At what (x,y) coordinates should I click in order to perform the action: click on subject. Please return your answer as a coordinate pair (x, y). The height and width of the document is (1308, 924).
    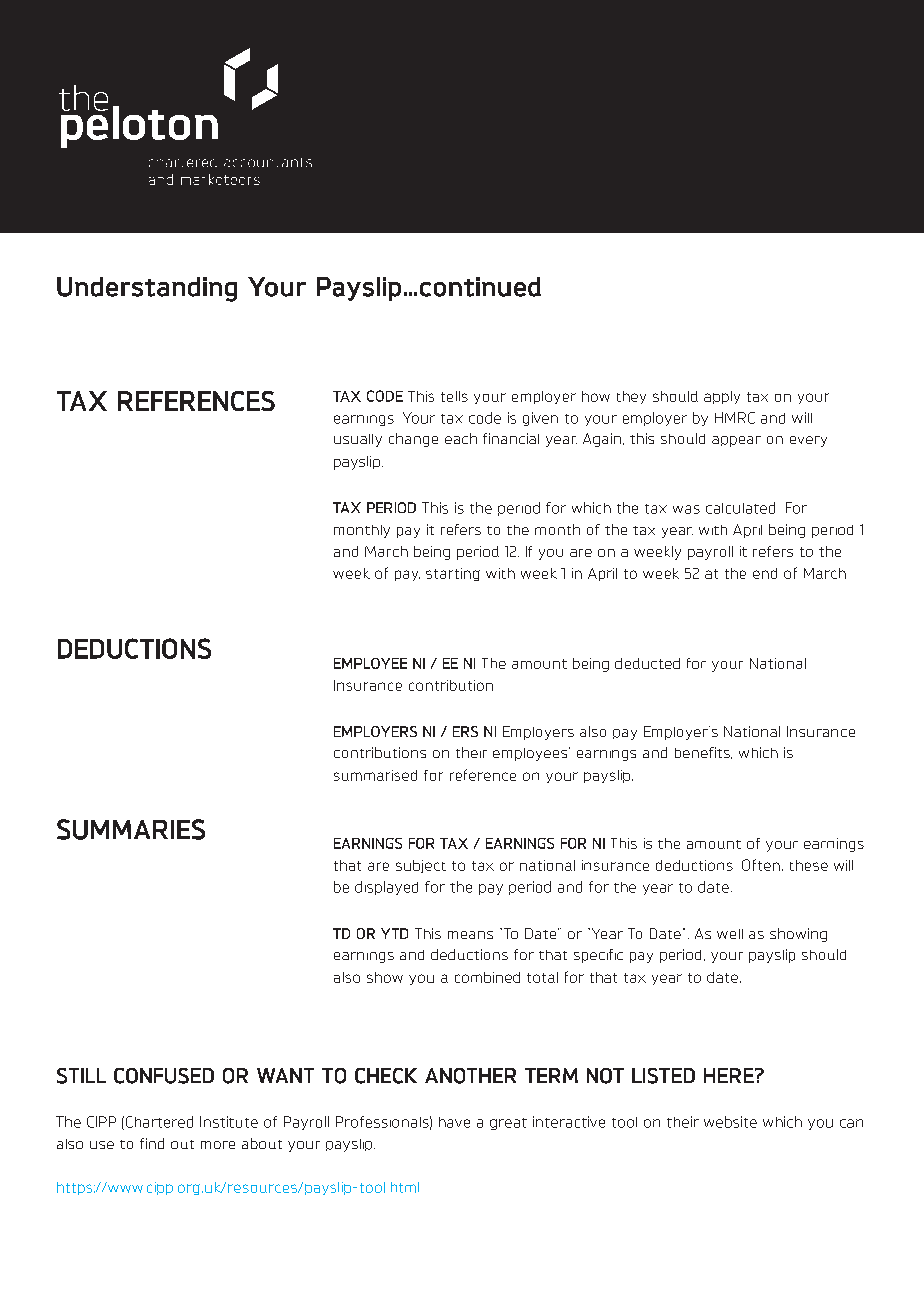
    Looking at the image, I should click on (421, 866).
